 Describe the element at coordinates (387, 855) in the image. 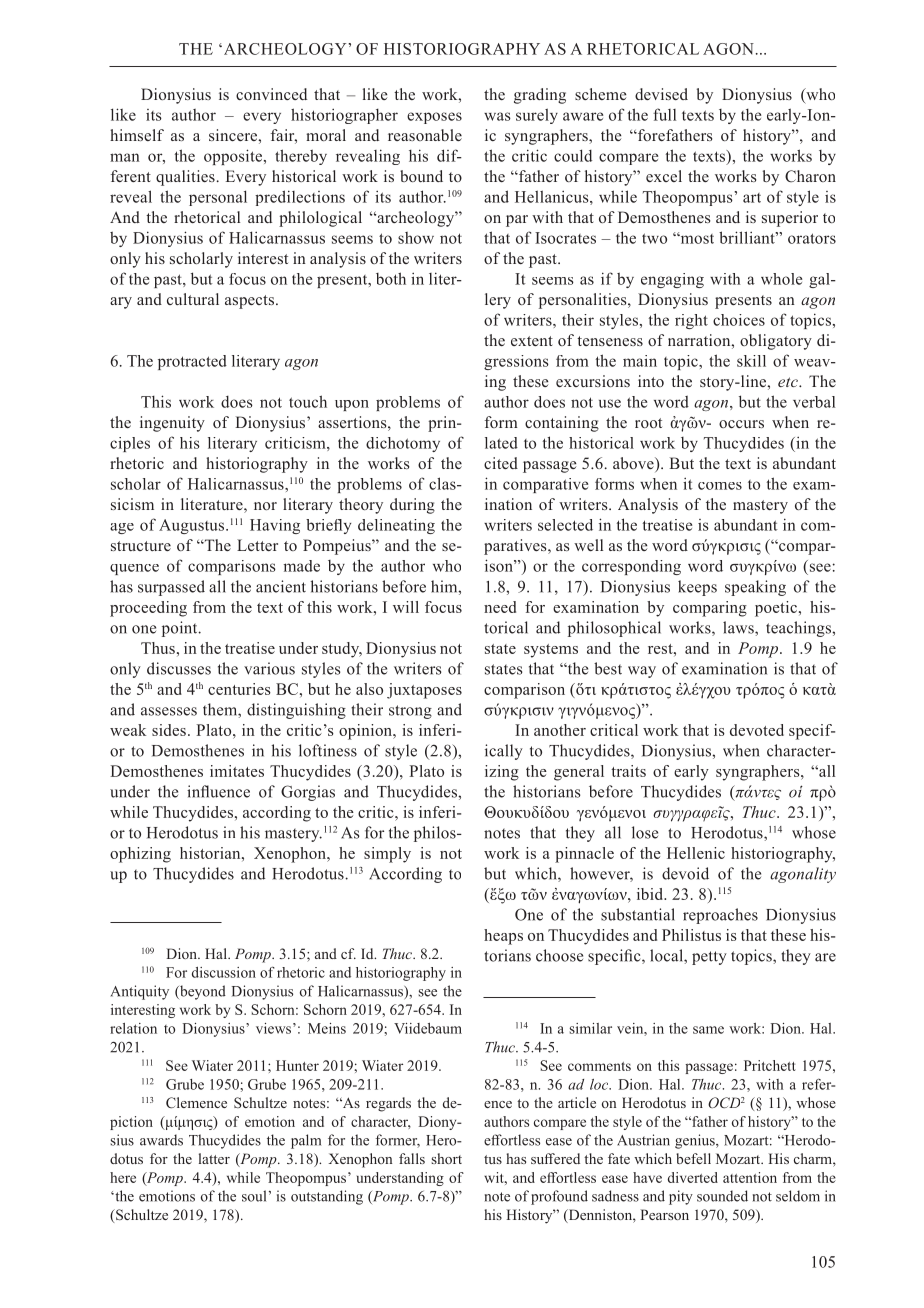

I see `simply` at that location.
